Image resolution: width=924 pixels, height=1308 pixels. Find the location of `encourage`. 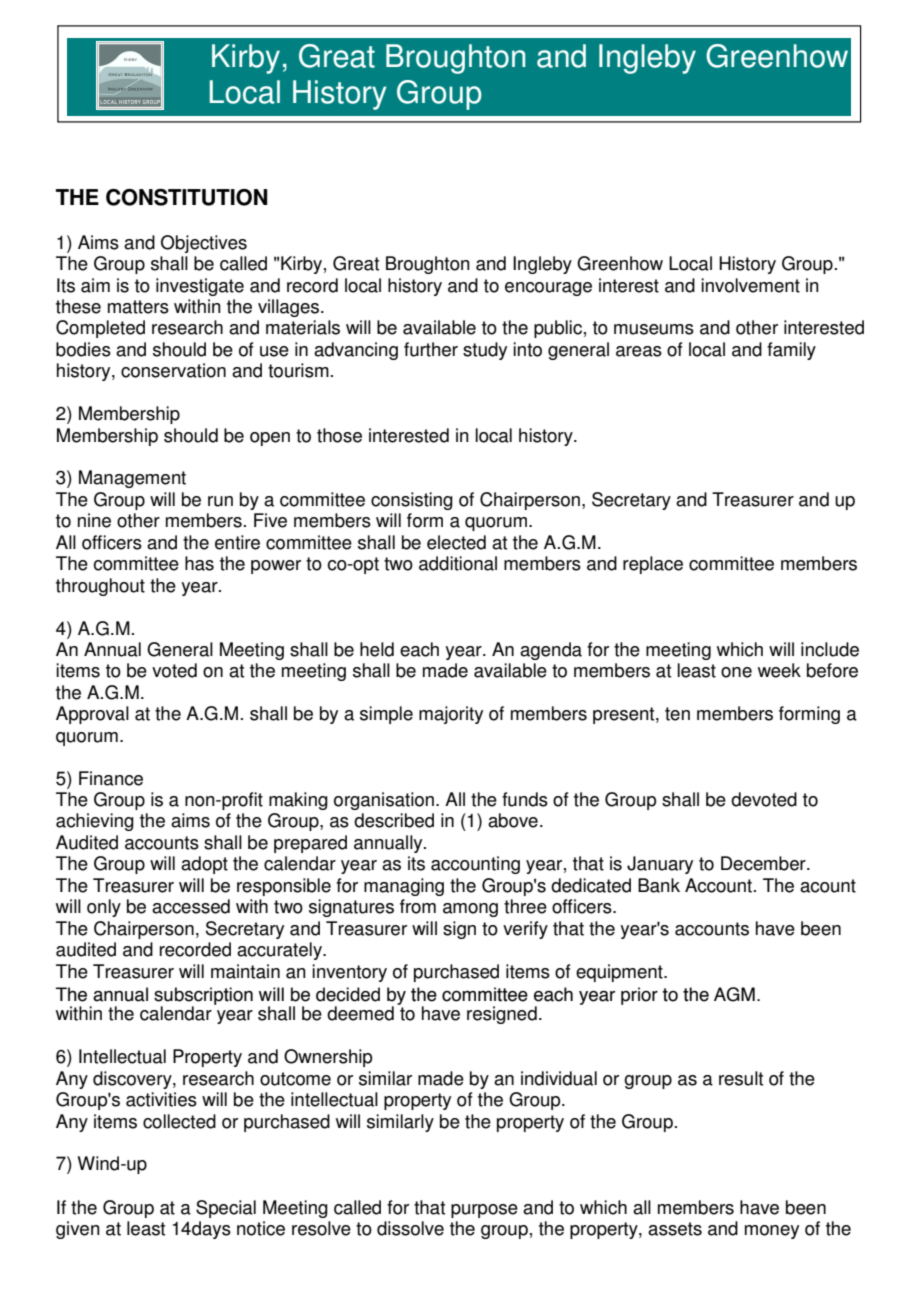

encourage is located at coordinates (548, 289).
